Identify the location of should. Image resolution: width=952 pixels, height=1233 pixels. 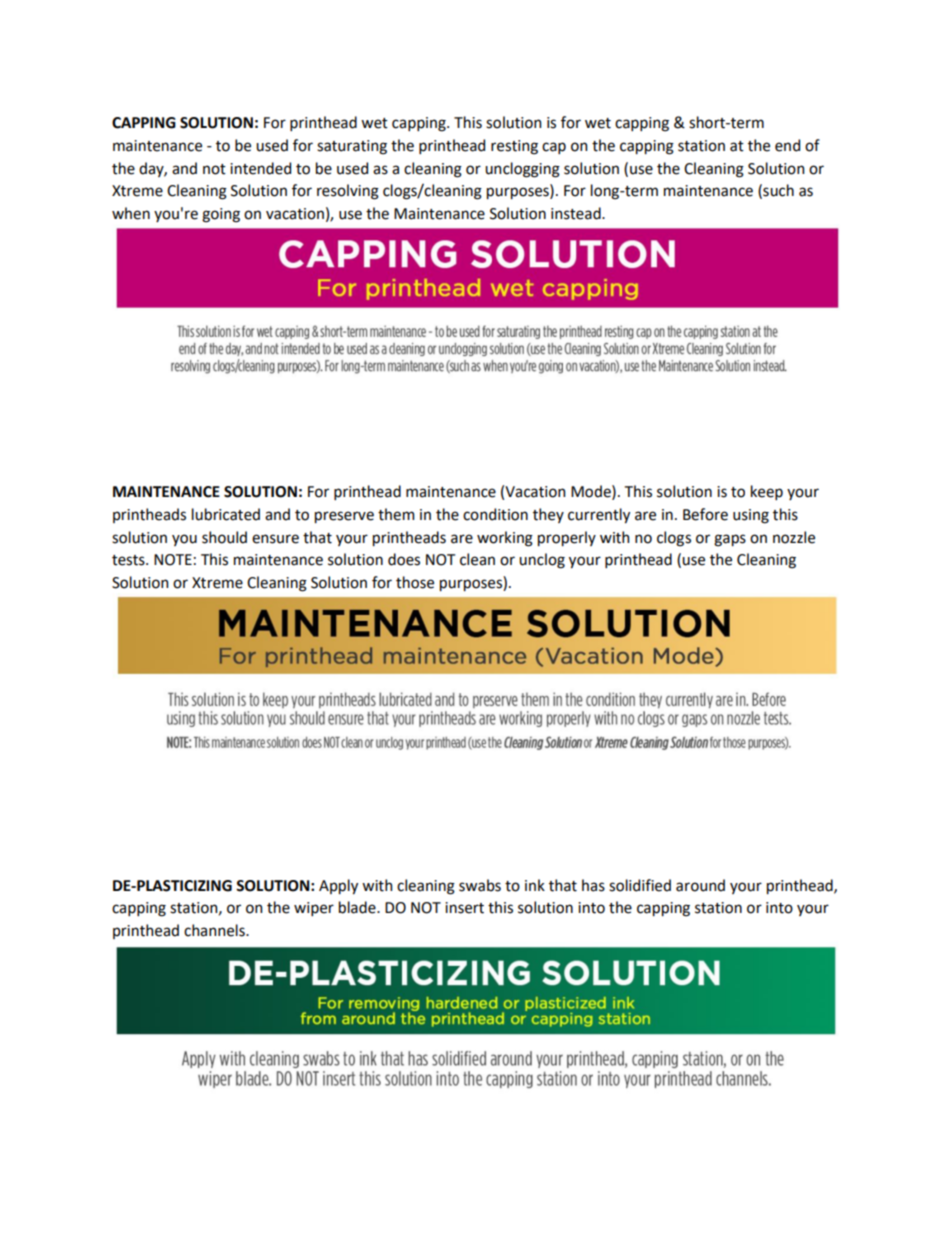
(224, 537).
